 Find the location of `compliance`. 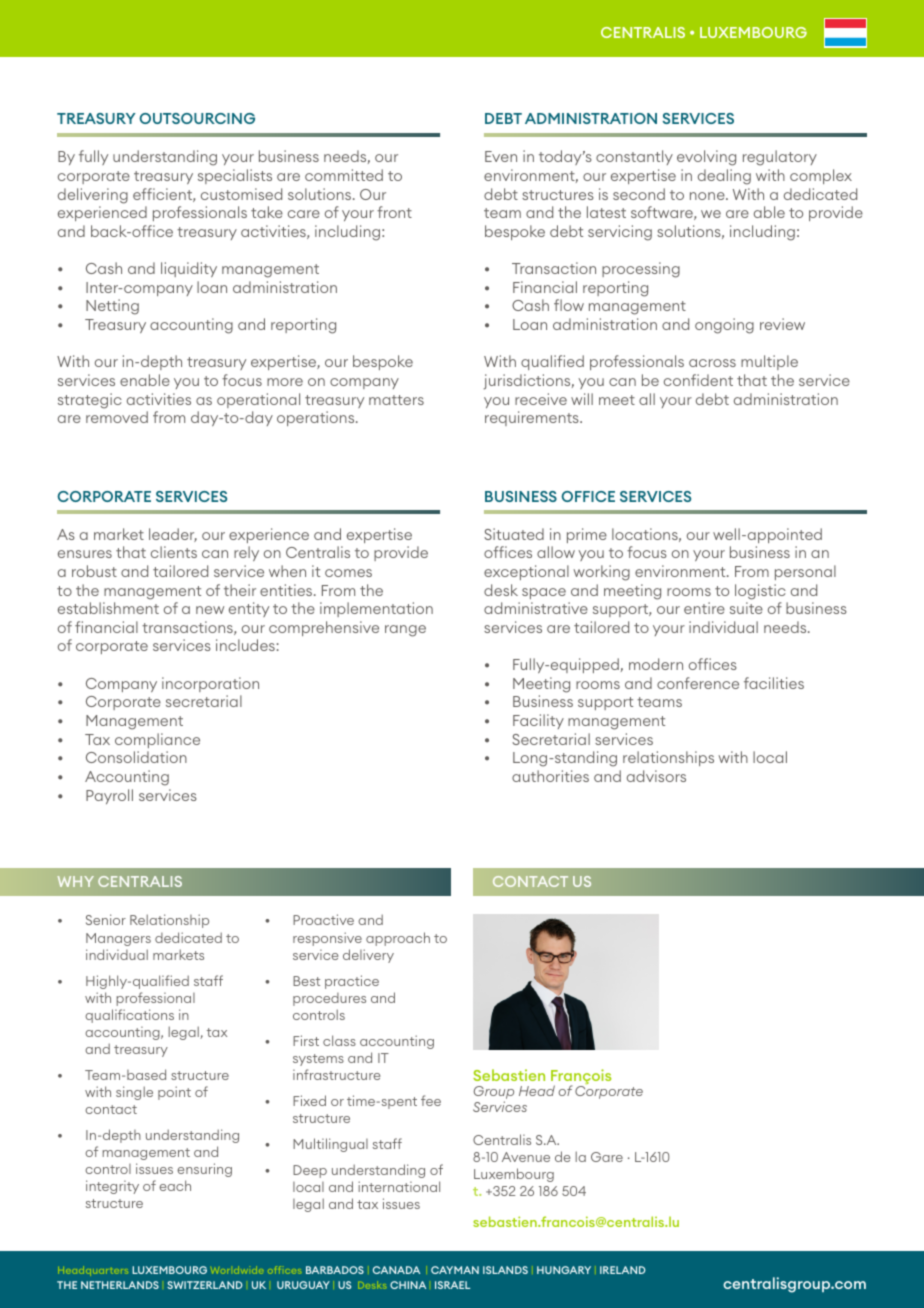

compliance is located at coordinates (157, 740).
